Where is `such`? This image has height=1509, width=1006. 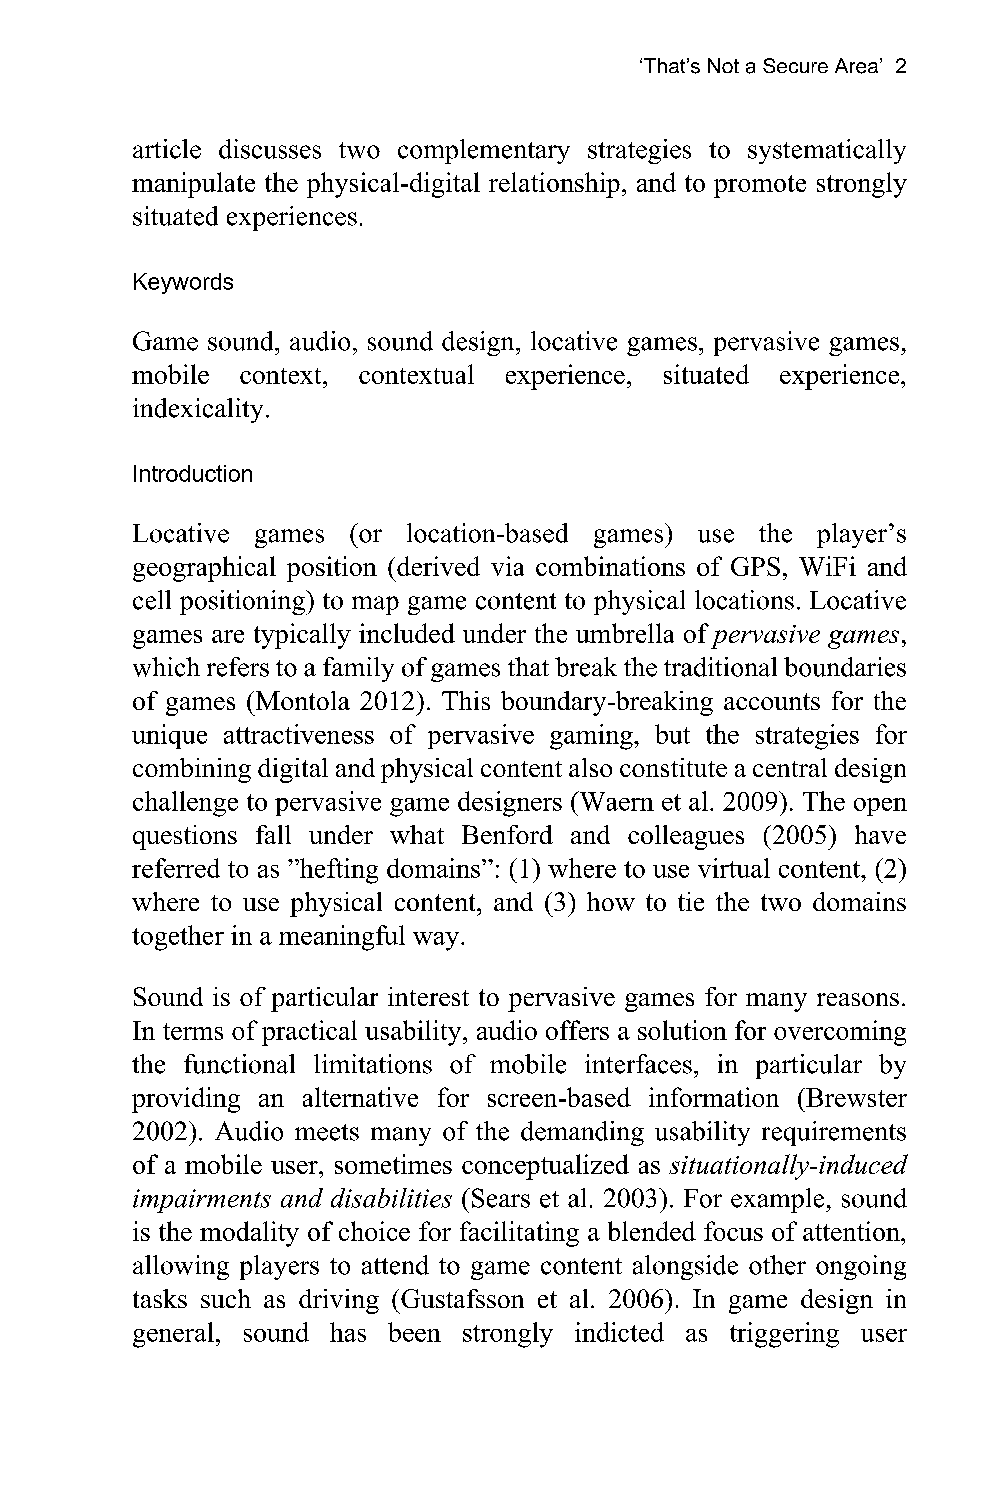
such is located at coordinates (226, 1298).
